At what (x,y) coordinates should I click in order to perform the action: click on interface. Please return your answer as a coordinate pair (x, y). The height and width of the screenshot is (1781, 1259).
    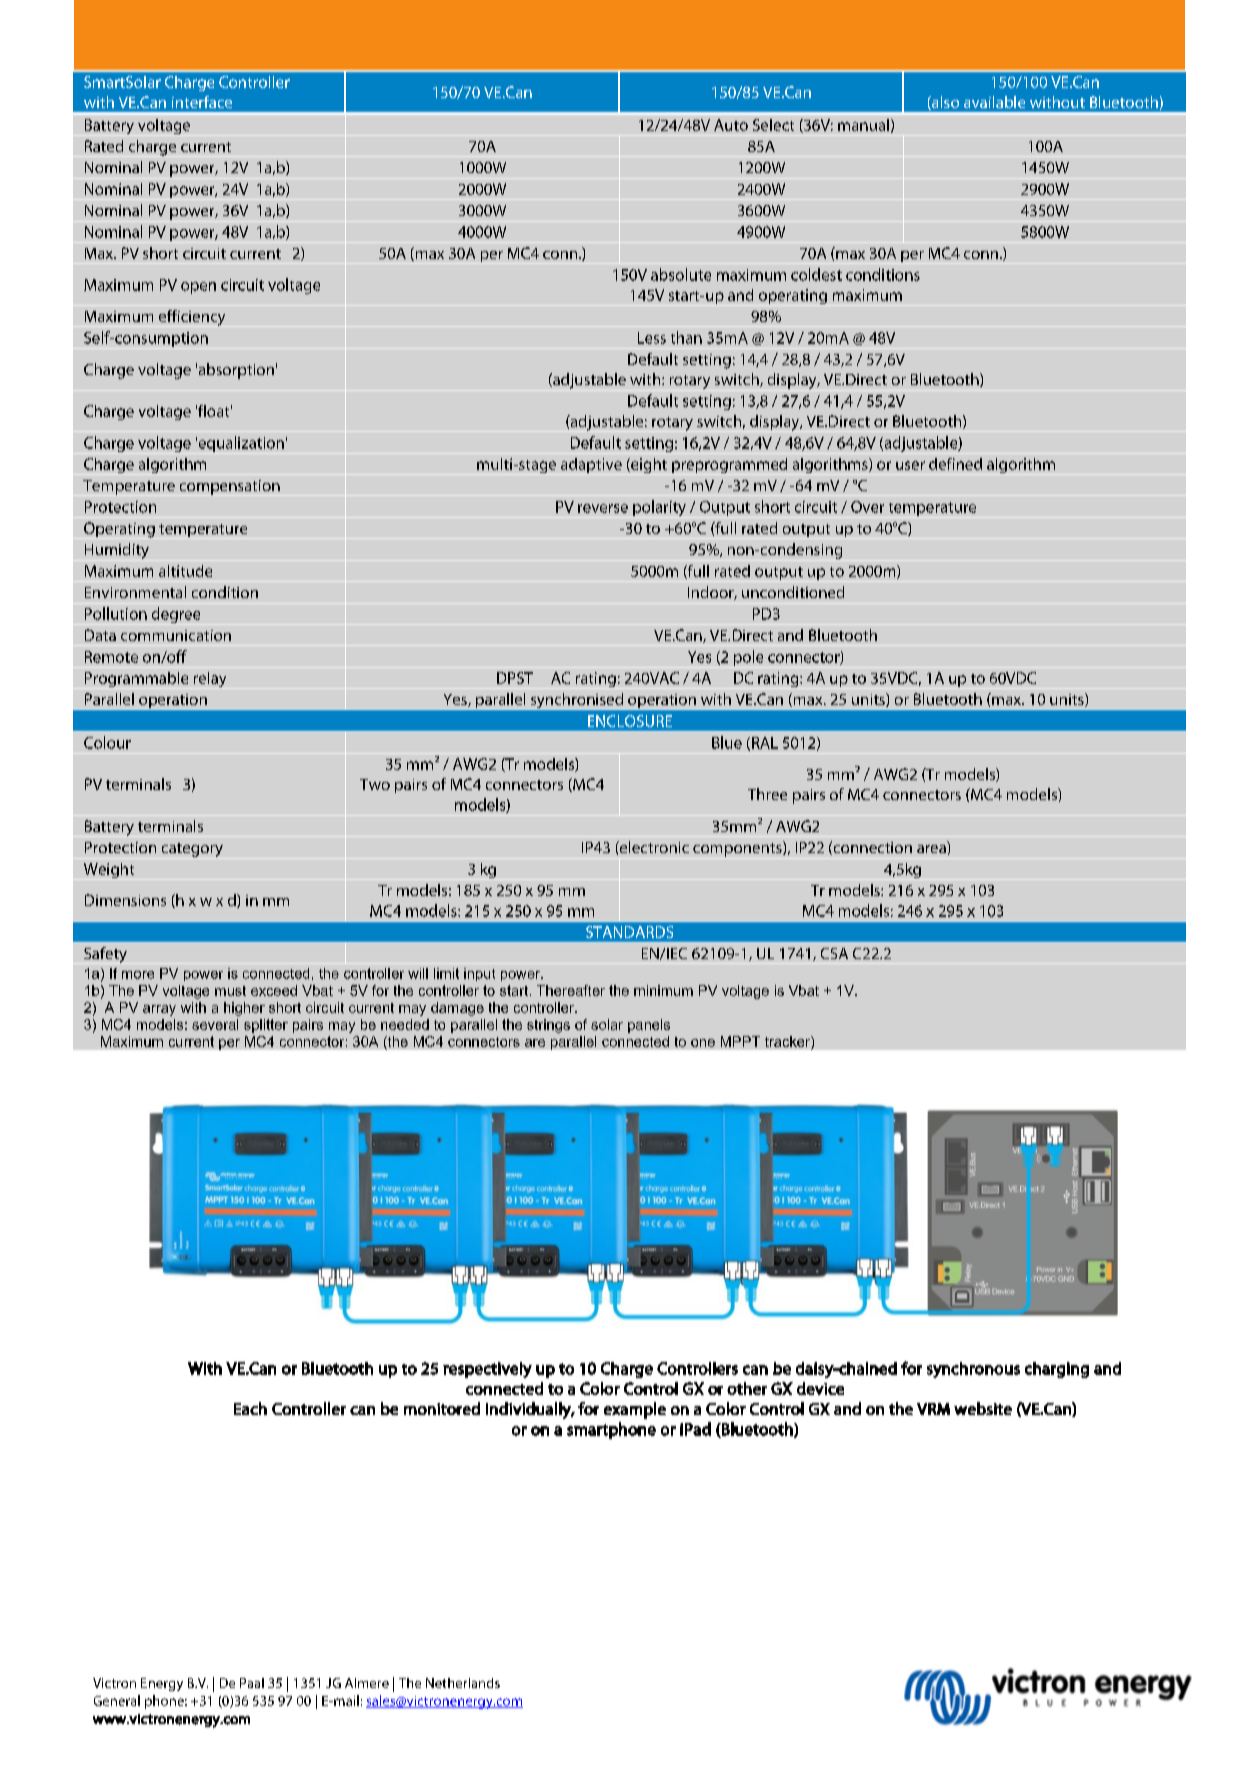
    Looking at the image, I should click on (202, 102).
